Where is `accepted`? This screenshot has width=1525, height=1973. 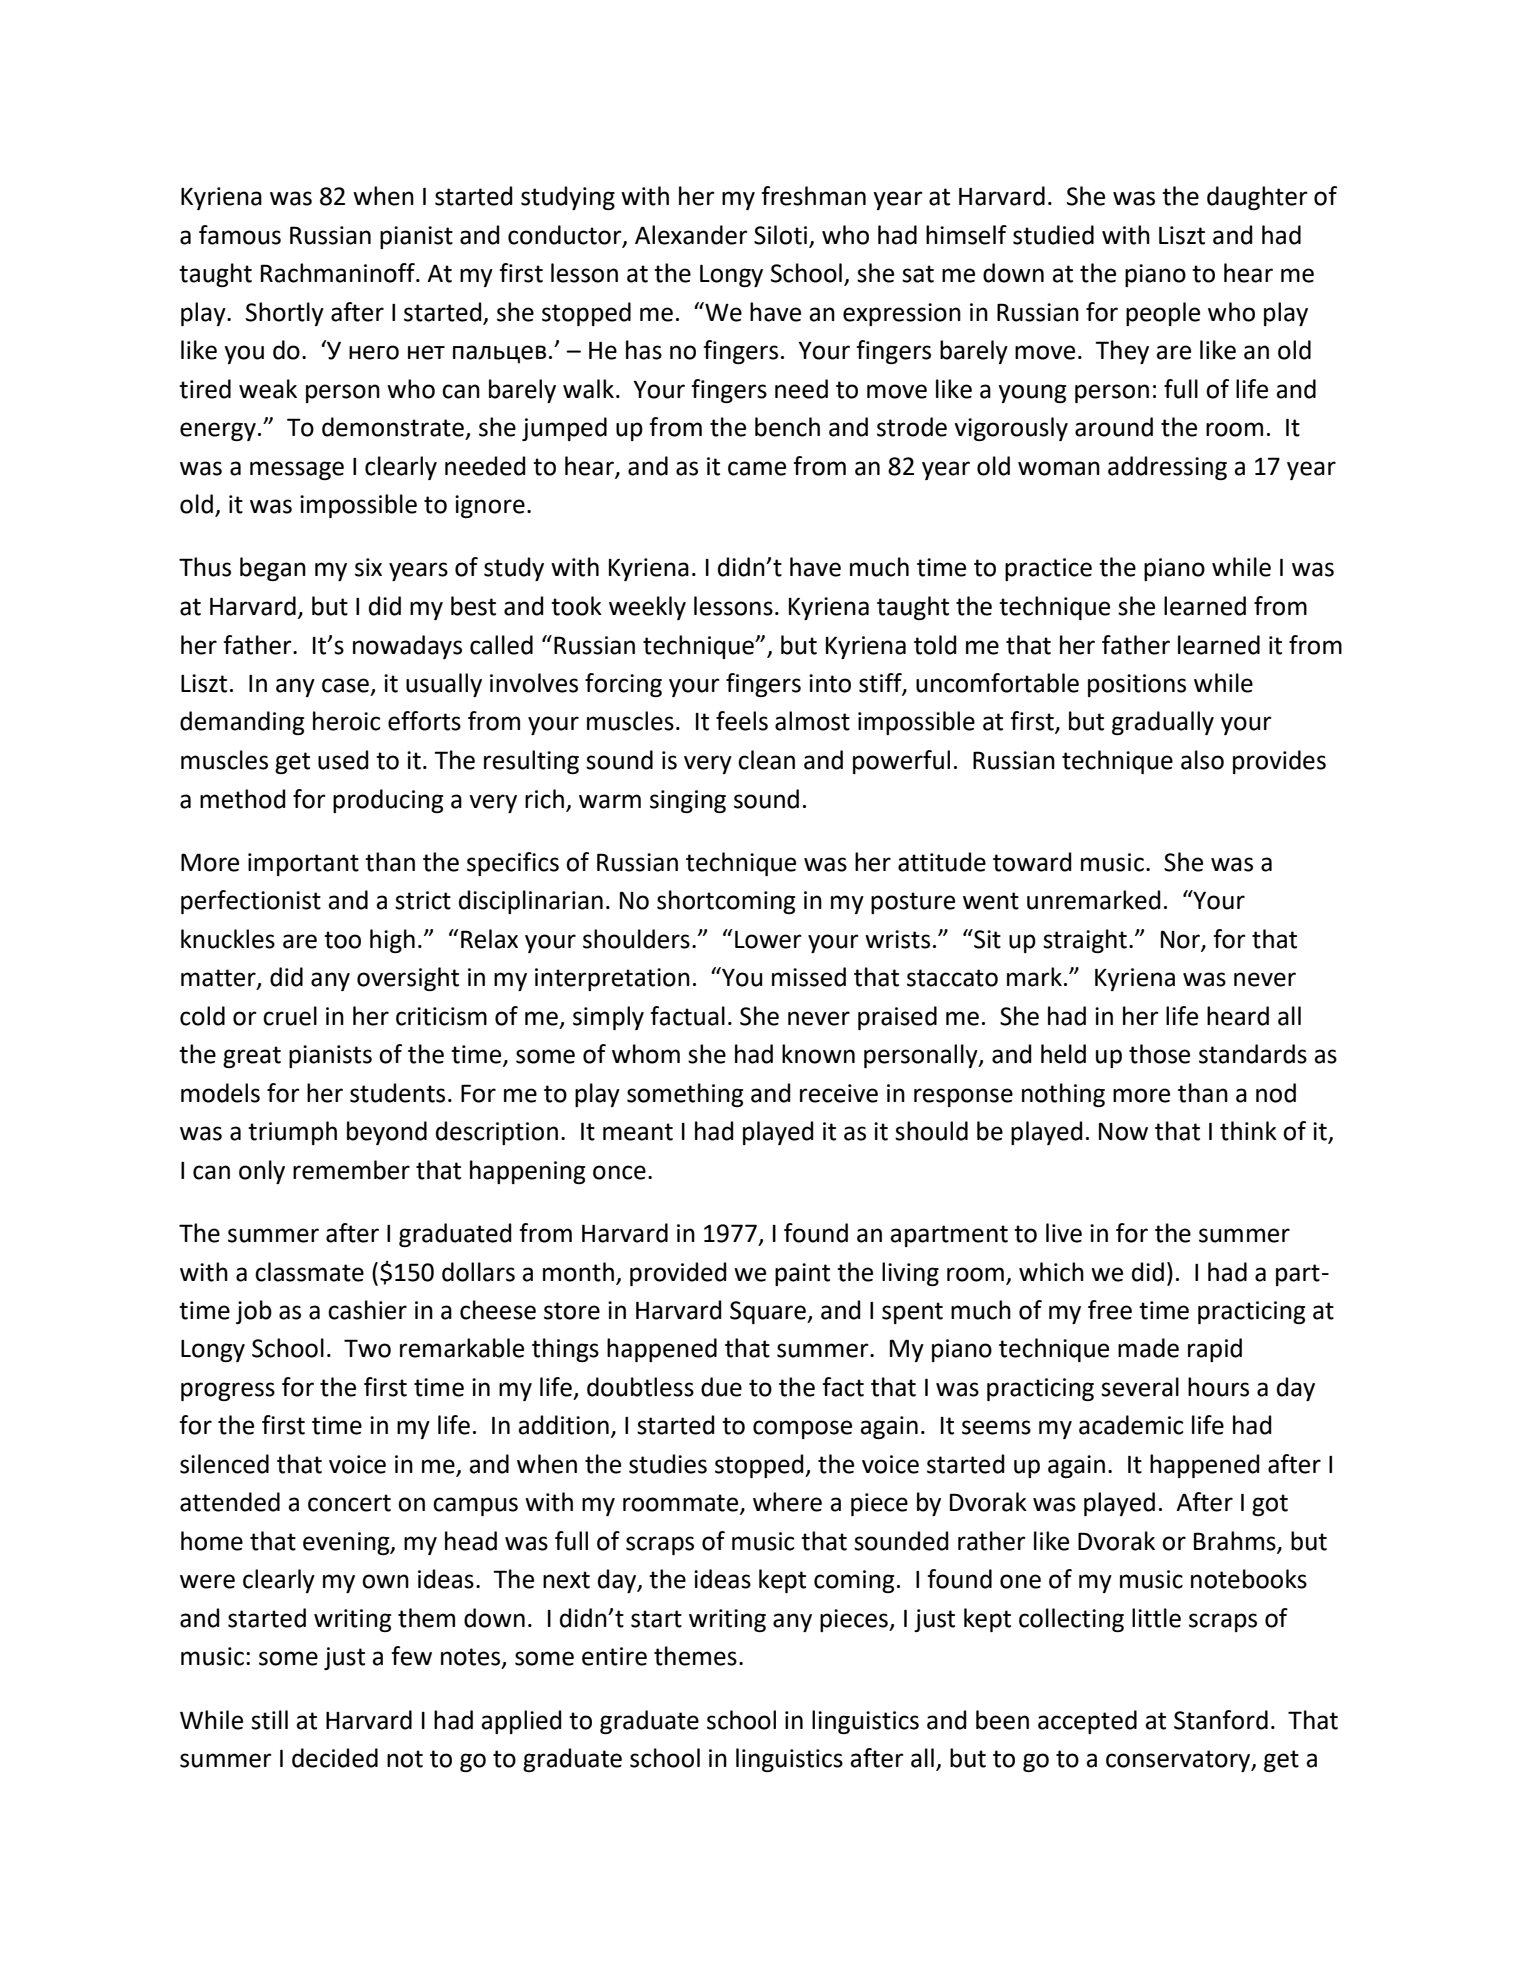
accepted is located at coordinates (1087, 1722).
